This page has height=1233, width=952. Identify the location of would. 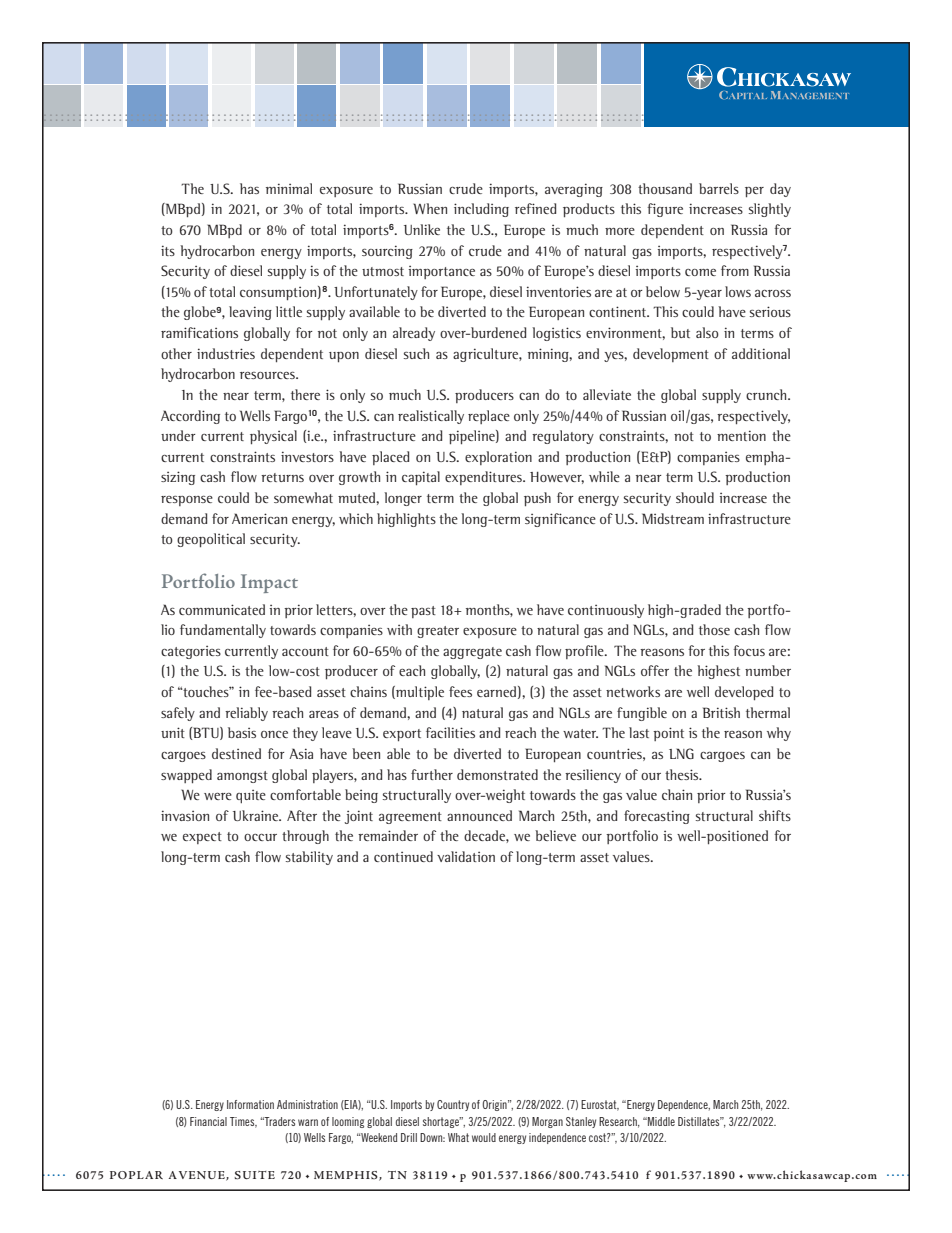
(484, 1137).
